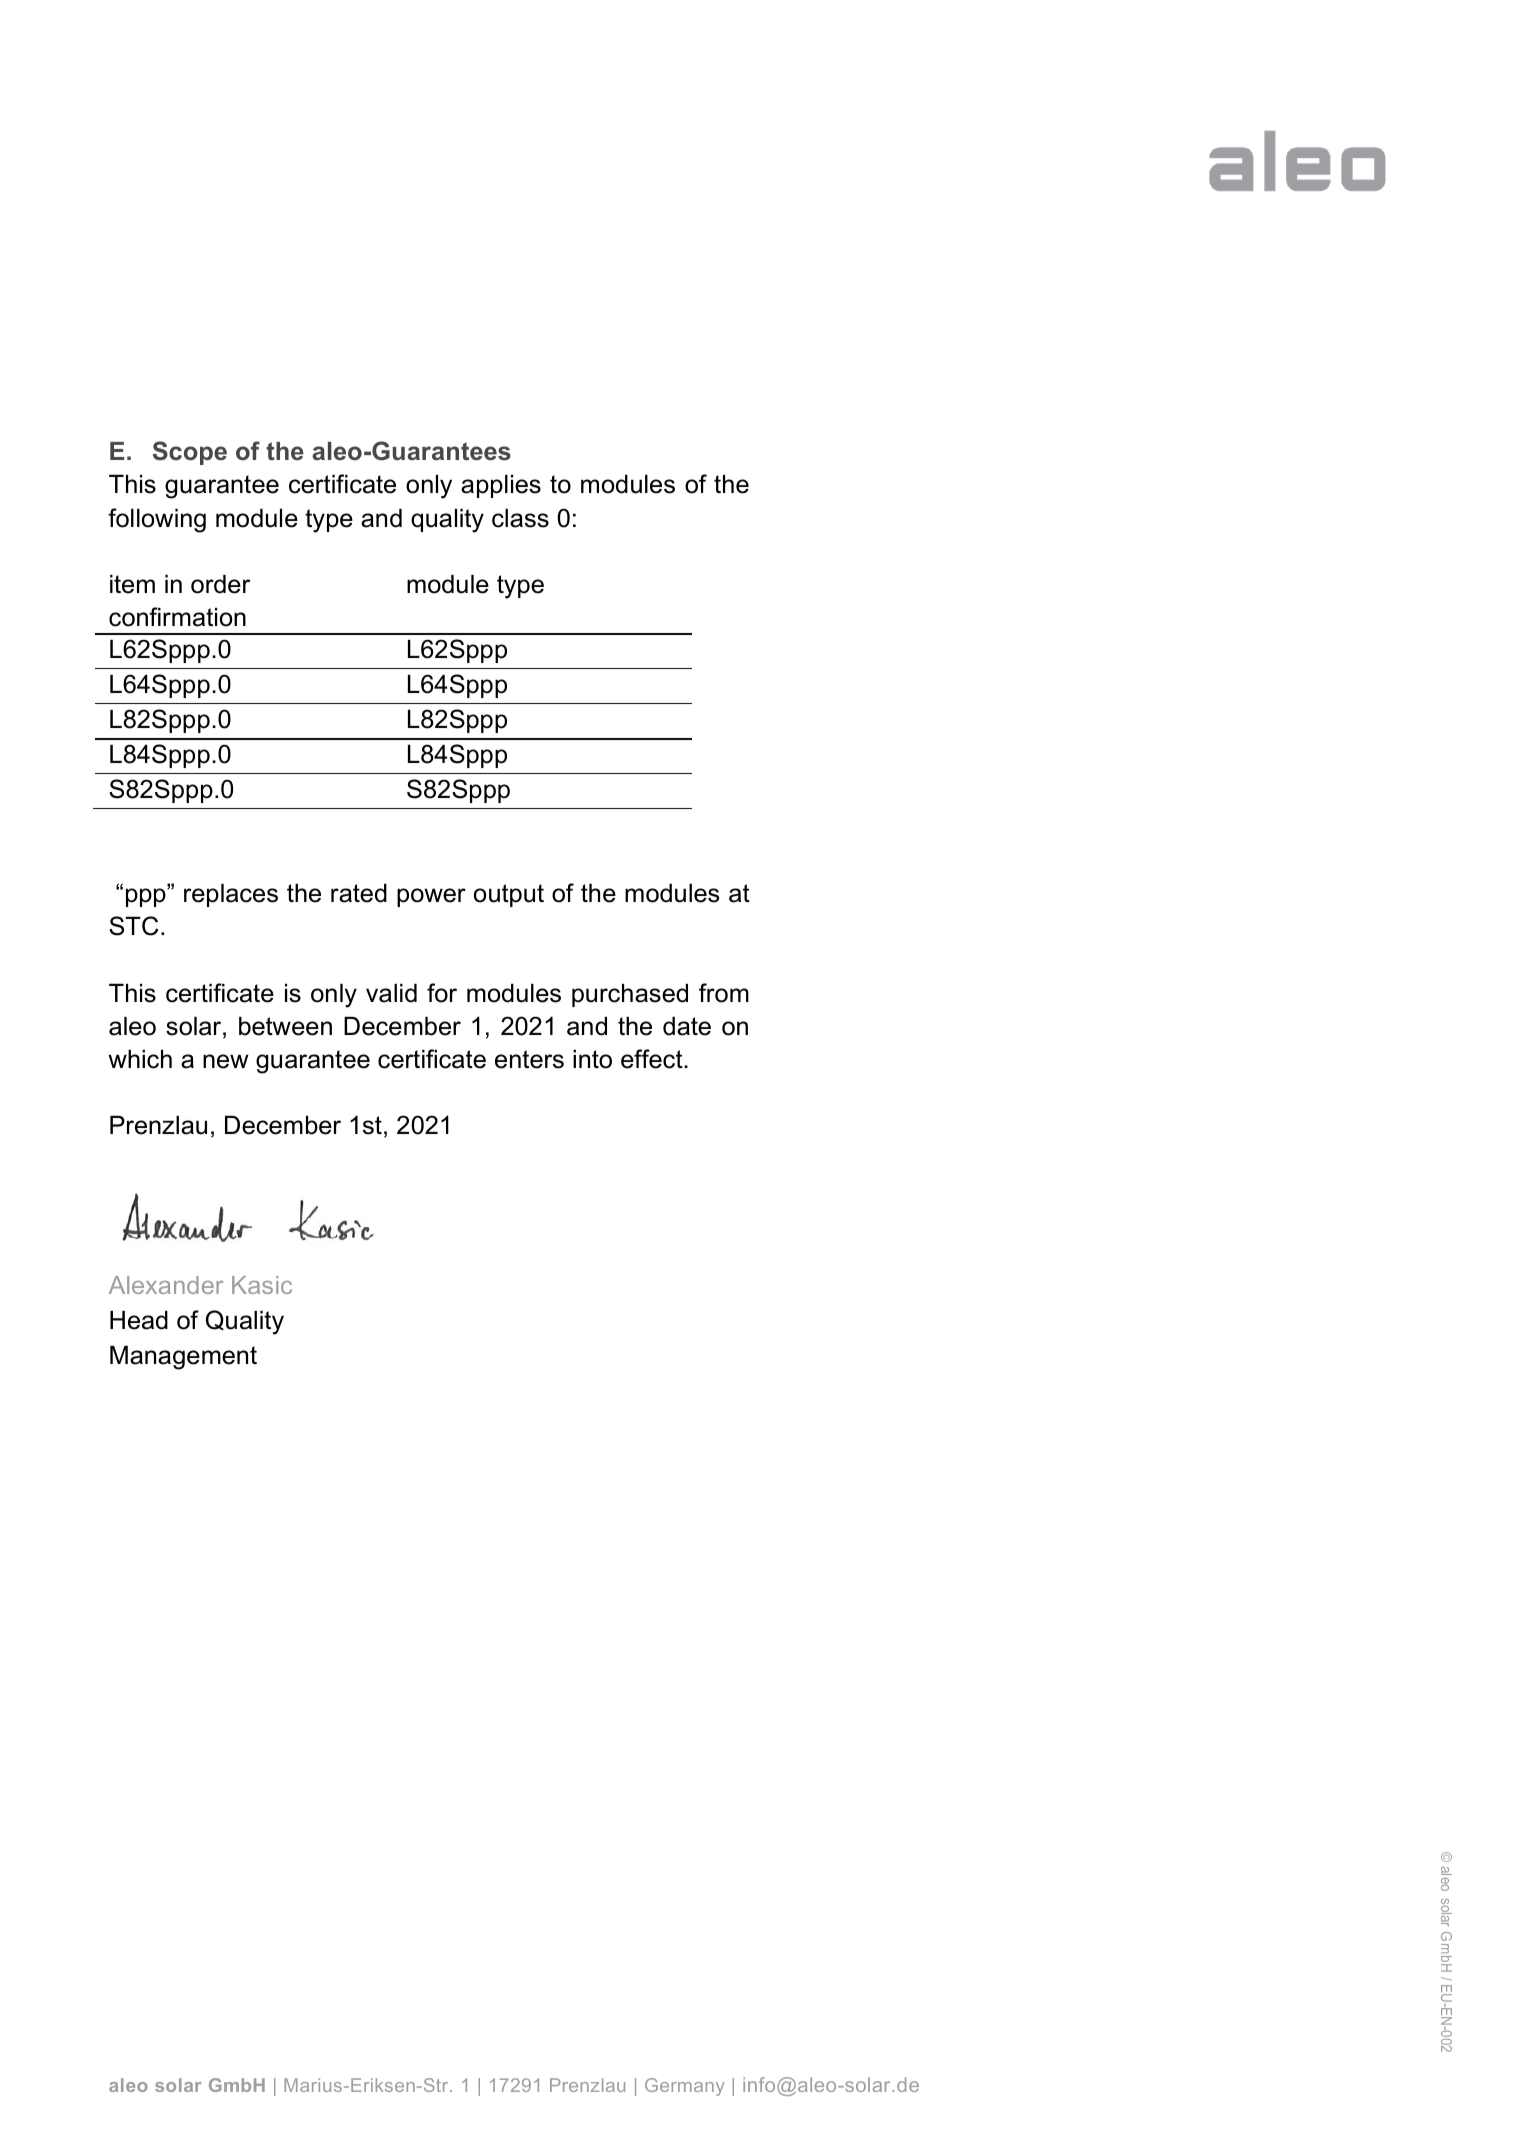 The image size is (1519, 2148). I want to click on Head, so click(139, 1320).
